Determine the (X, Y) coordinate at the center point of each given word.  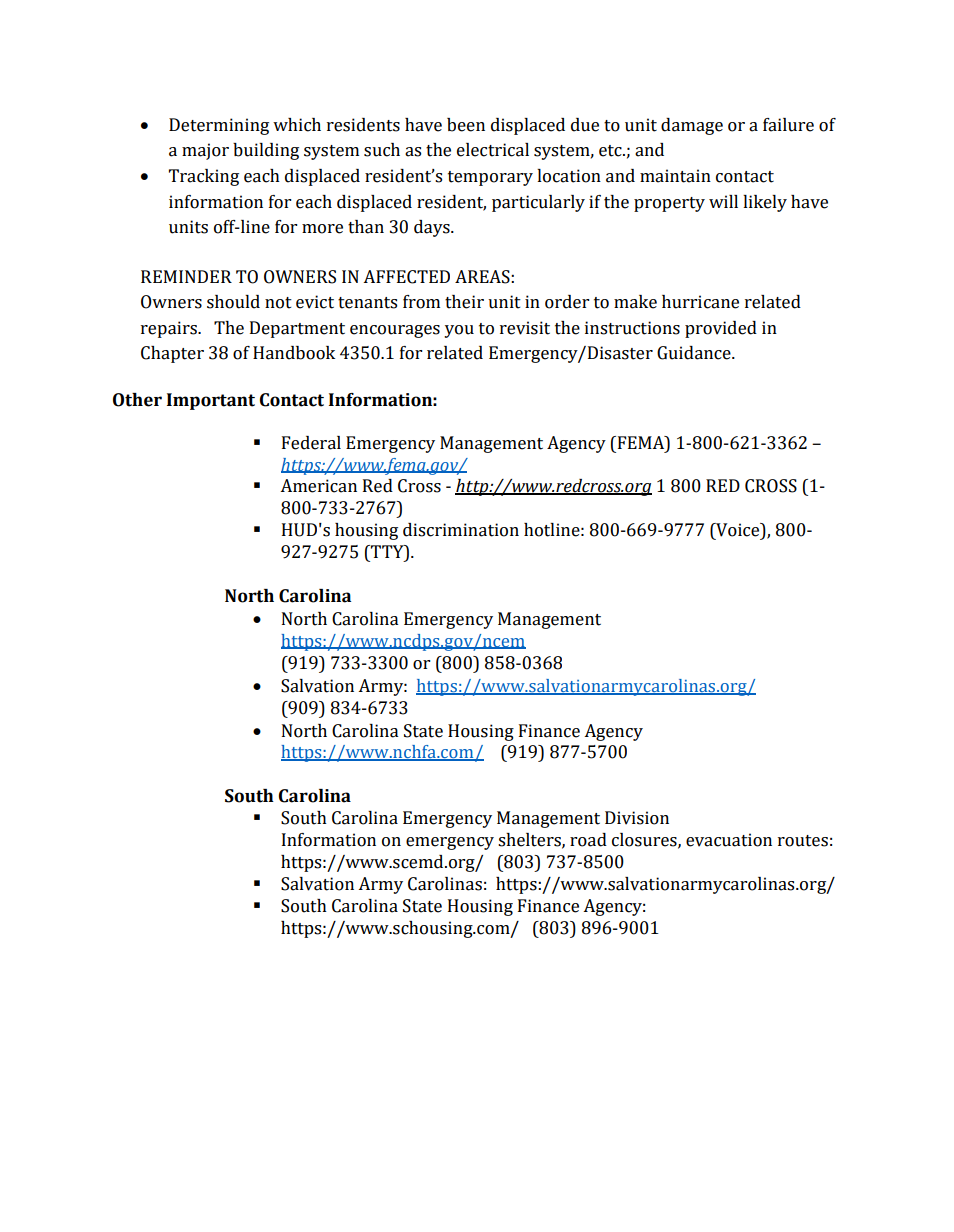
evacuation (729, 840)
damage (692, 126)
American (318, 486)
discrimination (461, 530)
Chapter (172, 354)
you (459, 331)
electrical (493, 150)
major (205, 151)
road (588, 840)
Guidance (695, 353)
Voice (738, 531)
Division (637, 818)
